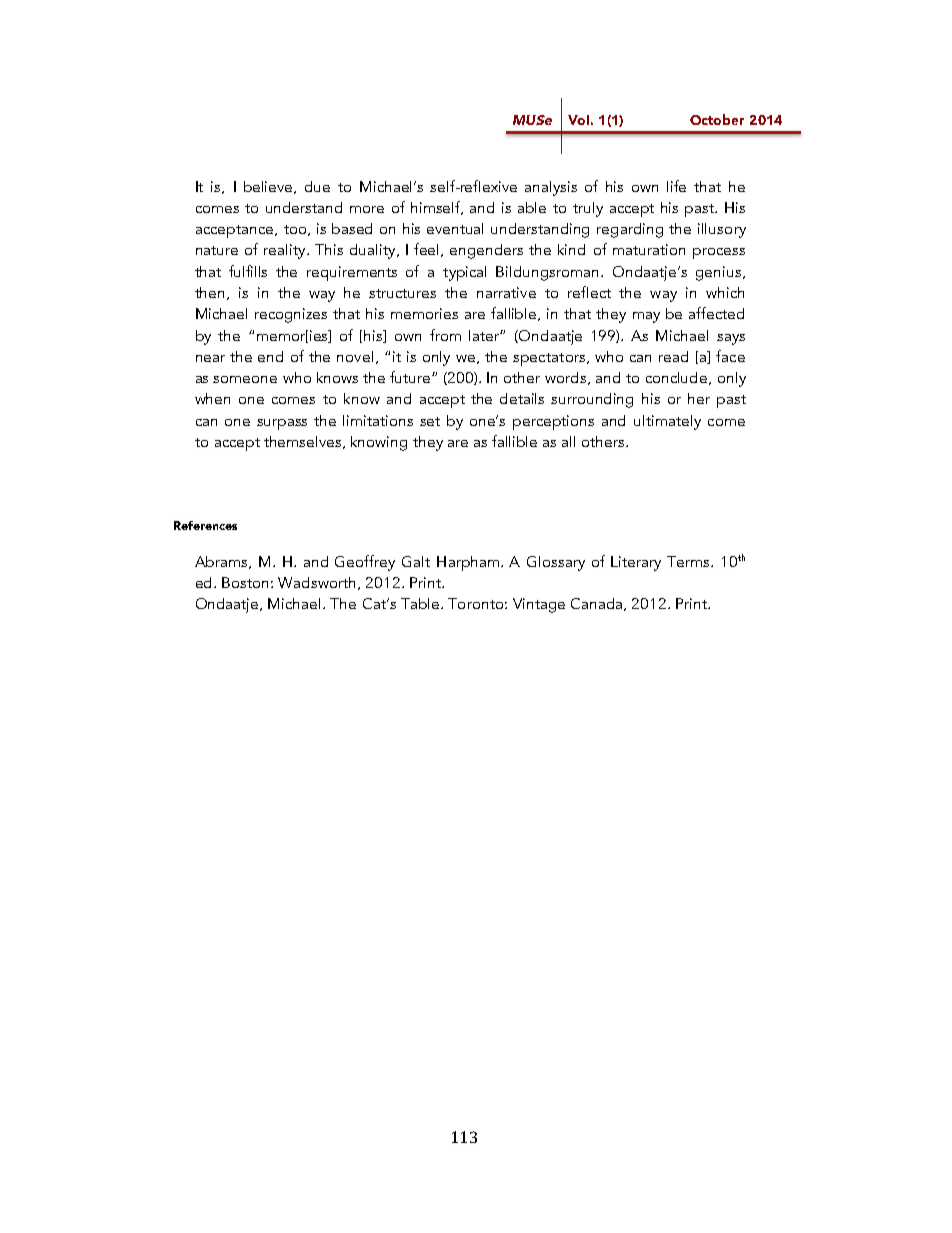  Describe the element at coordinates (286, 251) in the image. I see `reality` at that location.
